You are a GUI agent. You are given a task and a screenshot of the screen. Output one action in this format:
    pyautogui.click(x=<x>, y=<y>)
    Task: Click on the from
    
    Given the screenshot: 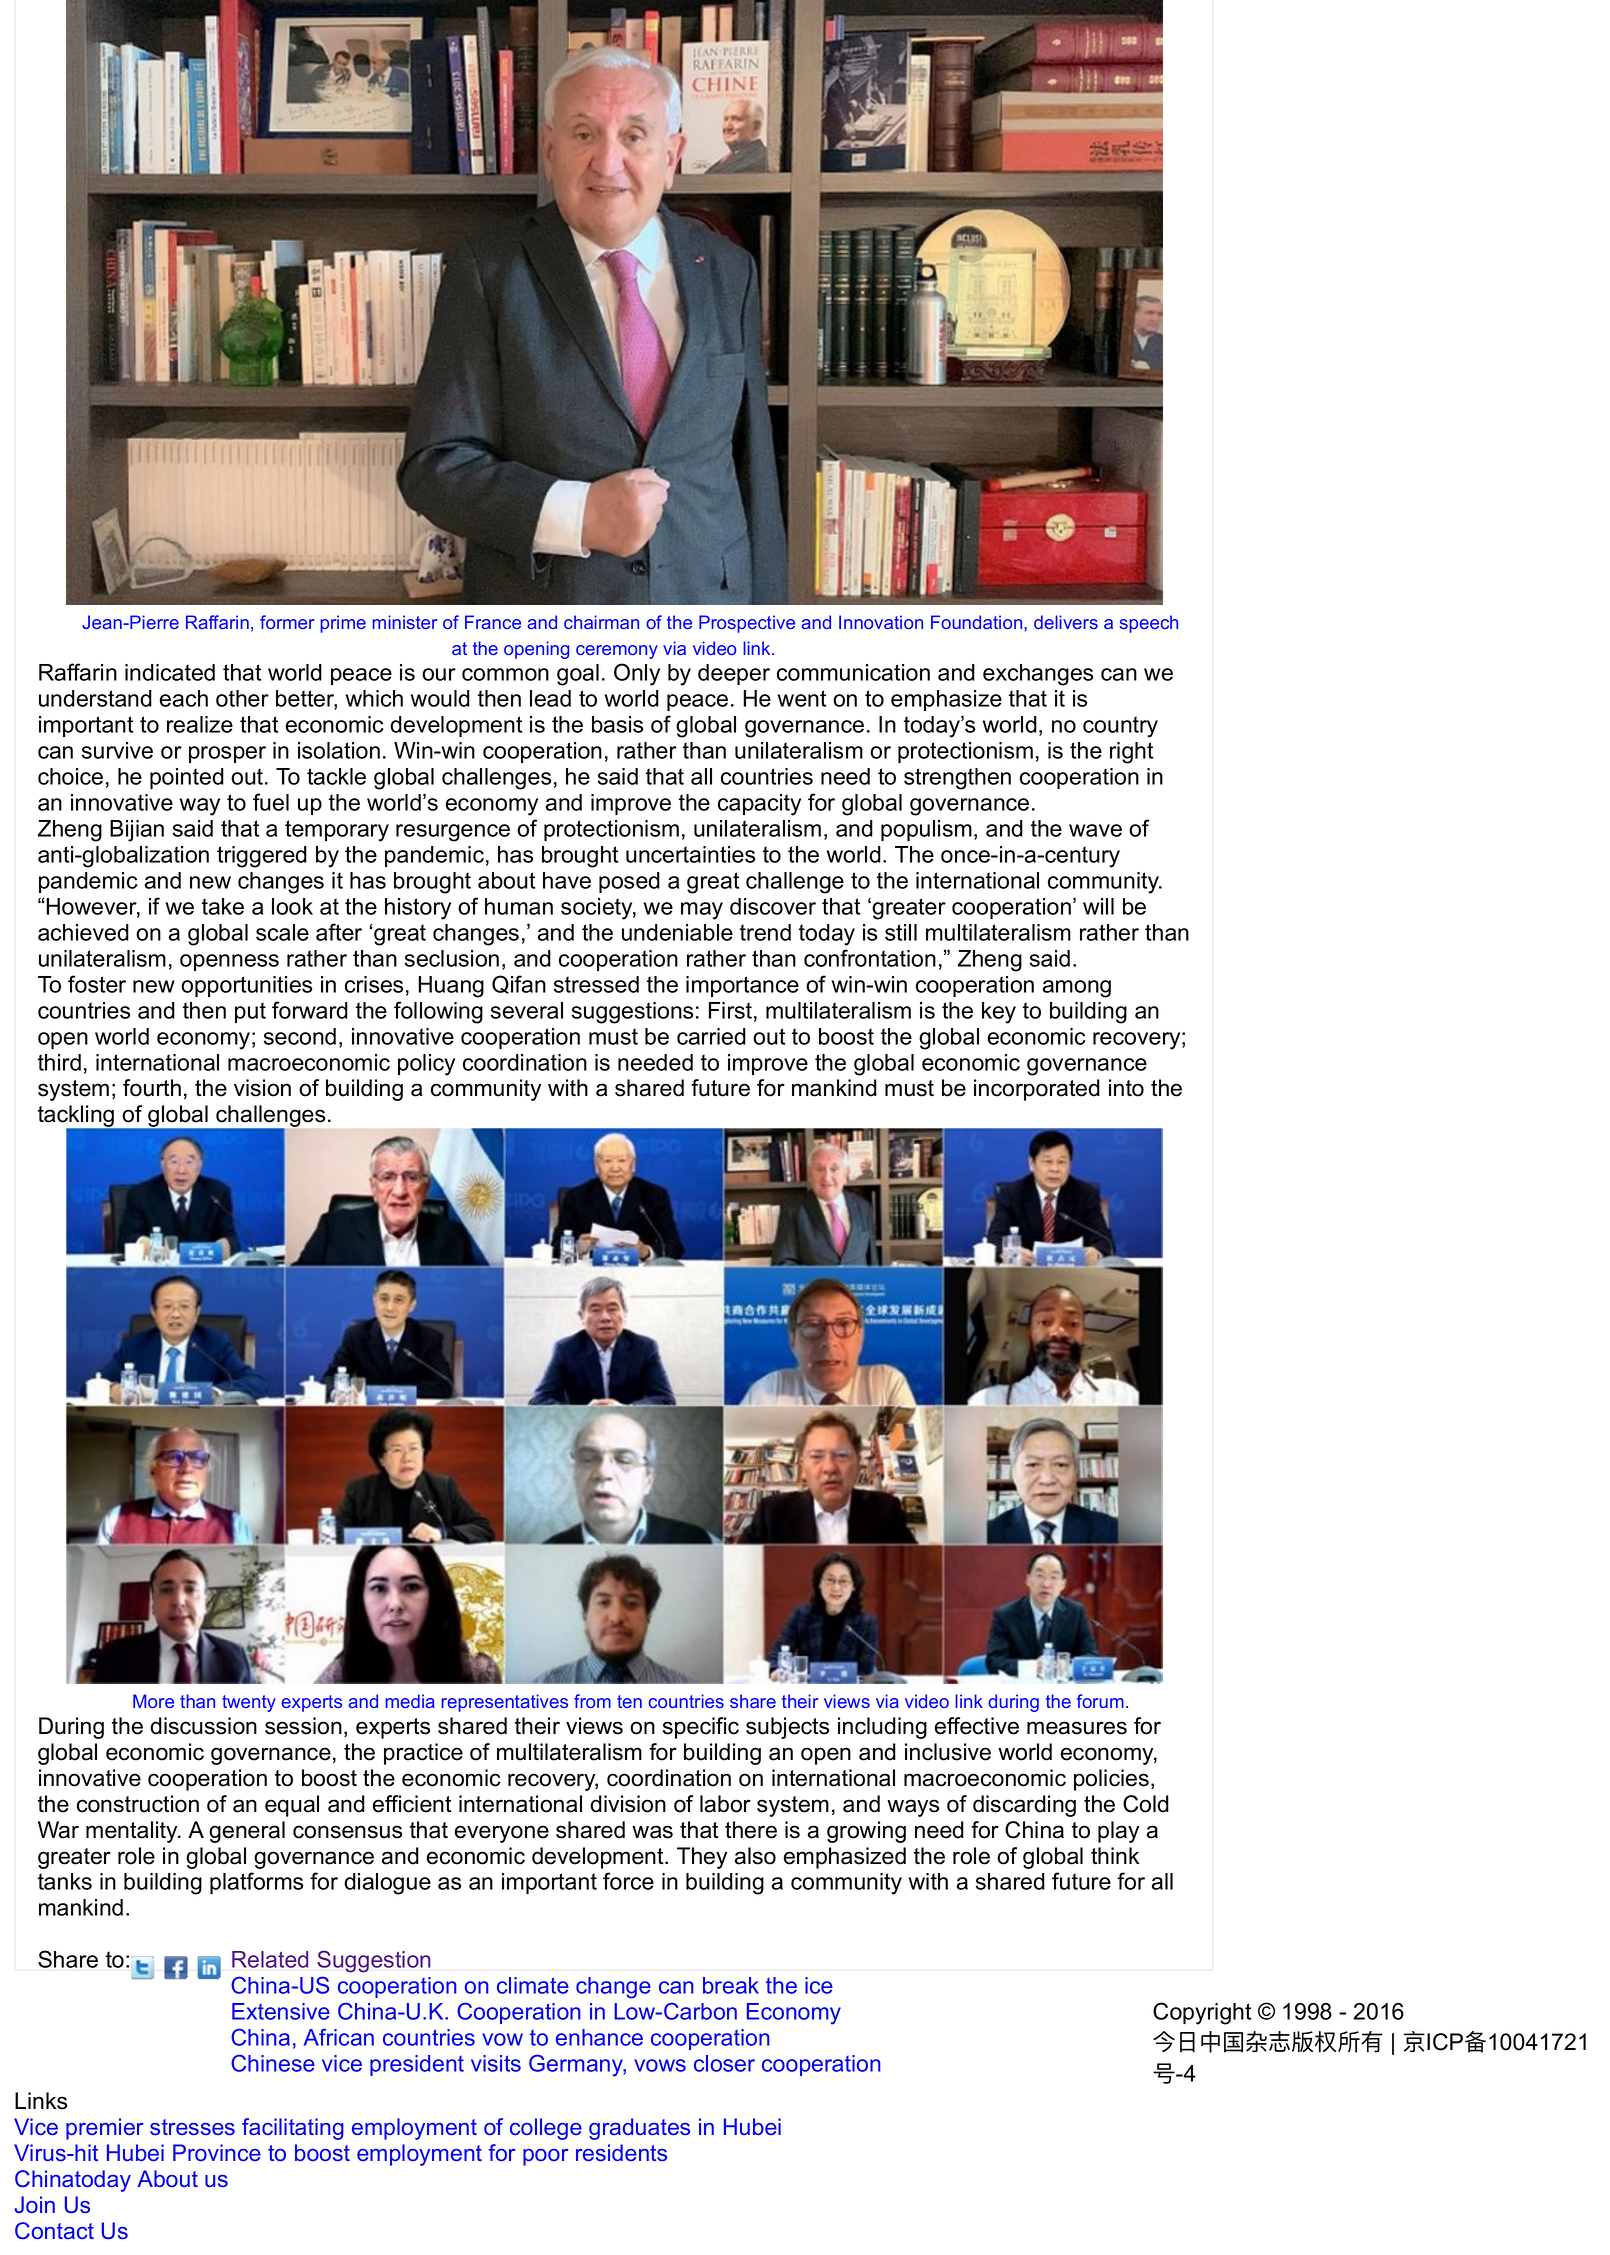 What is the action you would take?
    pyautogui.click(x=592, y=1701)
